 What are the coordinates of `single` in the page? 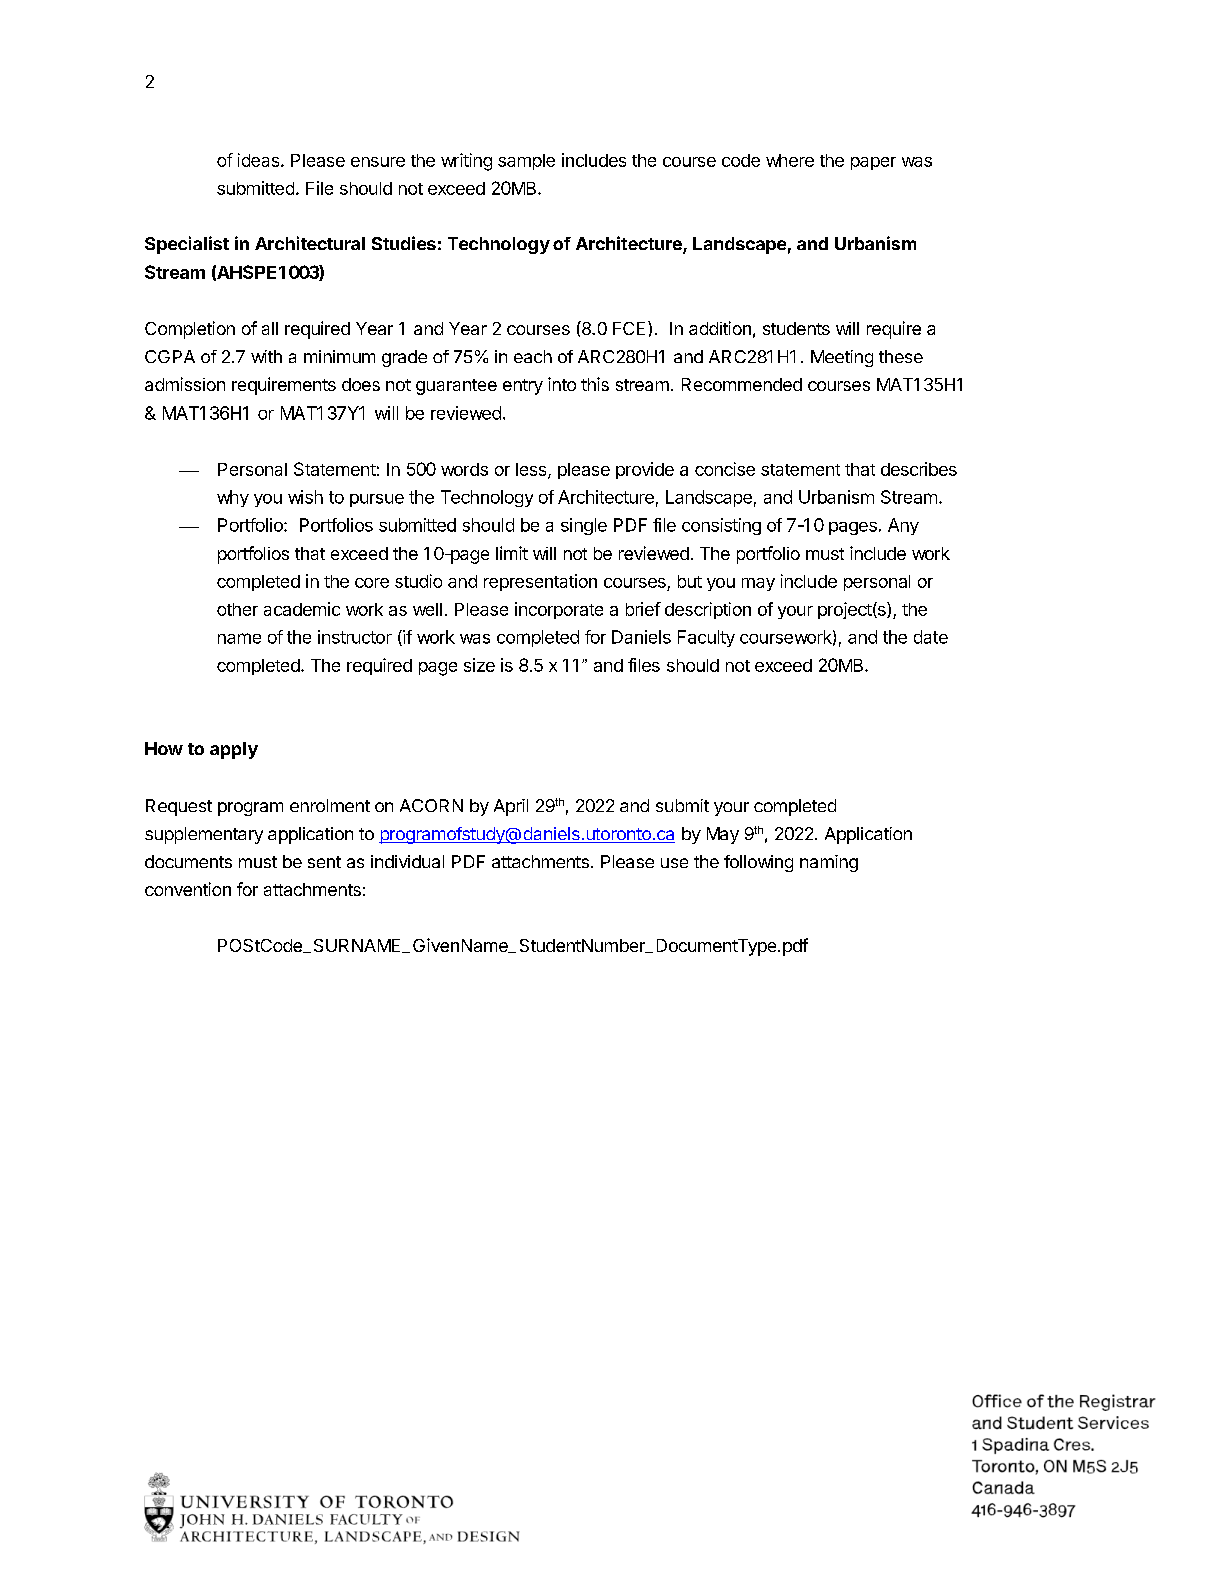 It's located at (584, 526).
